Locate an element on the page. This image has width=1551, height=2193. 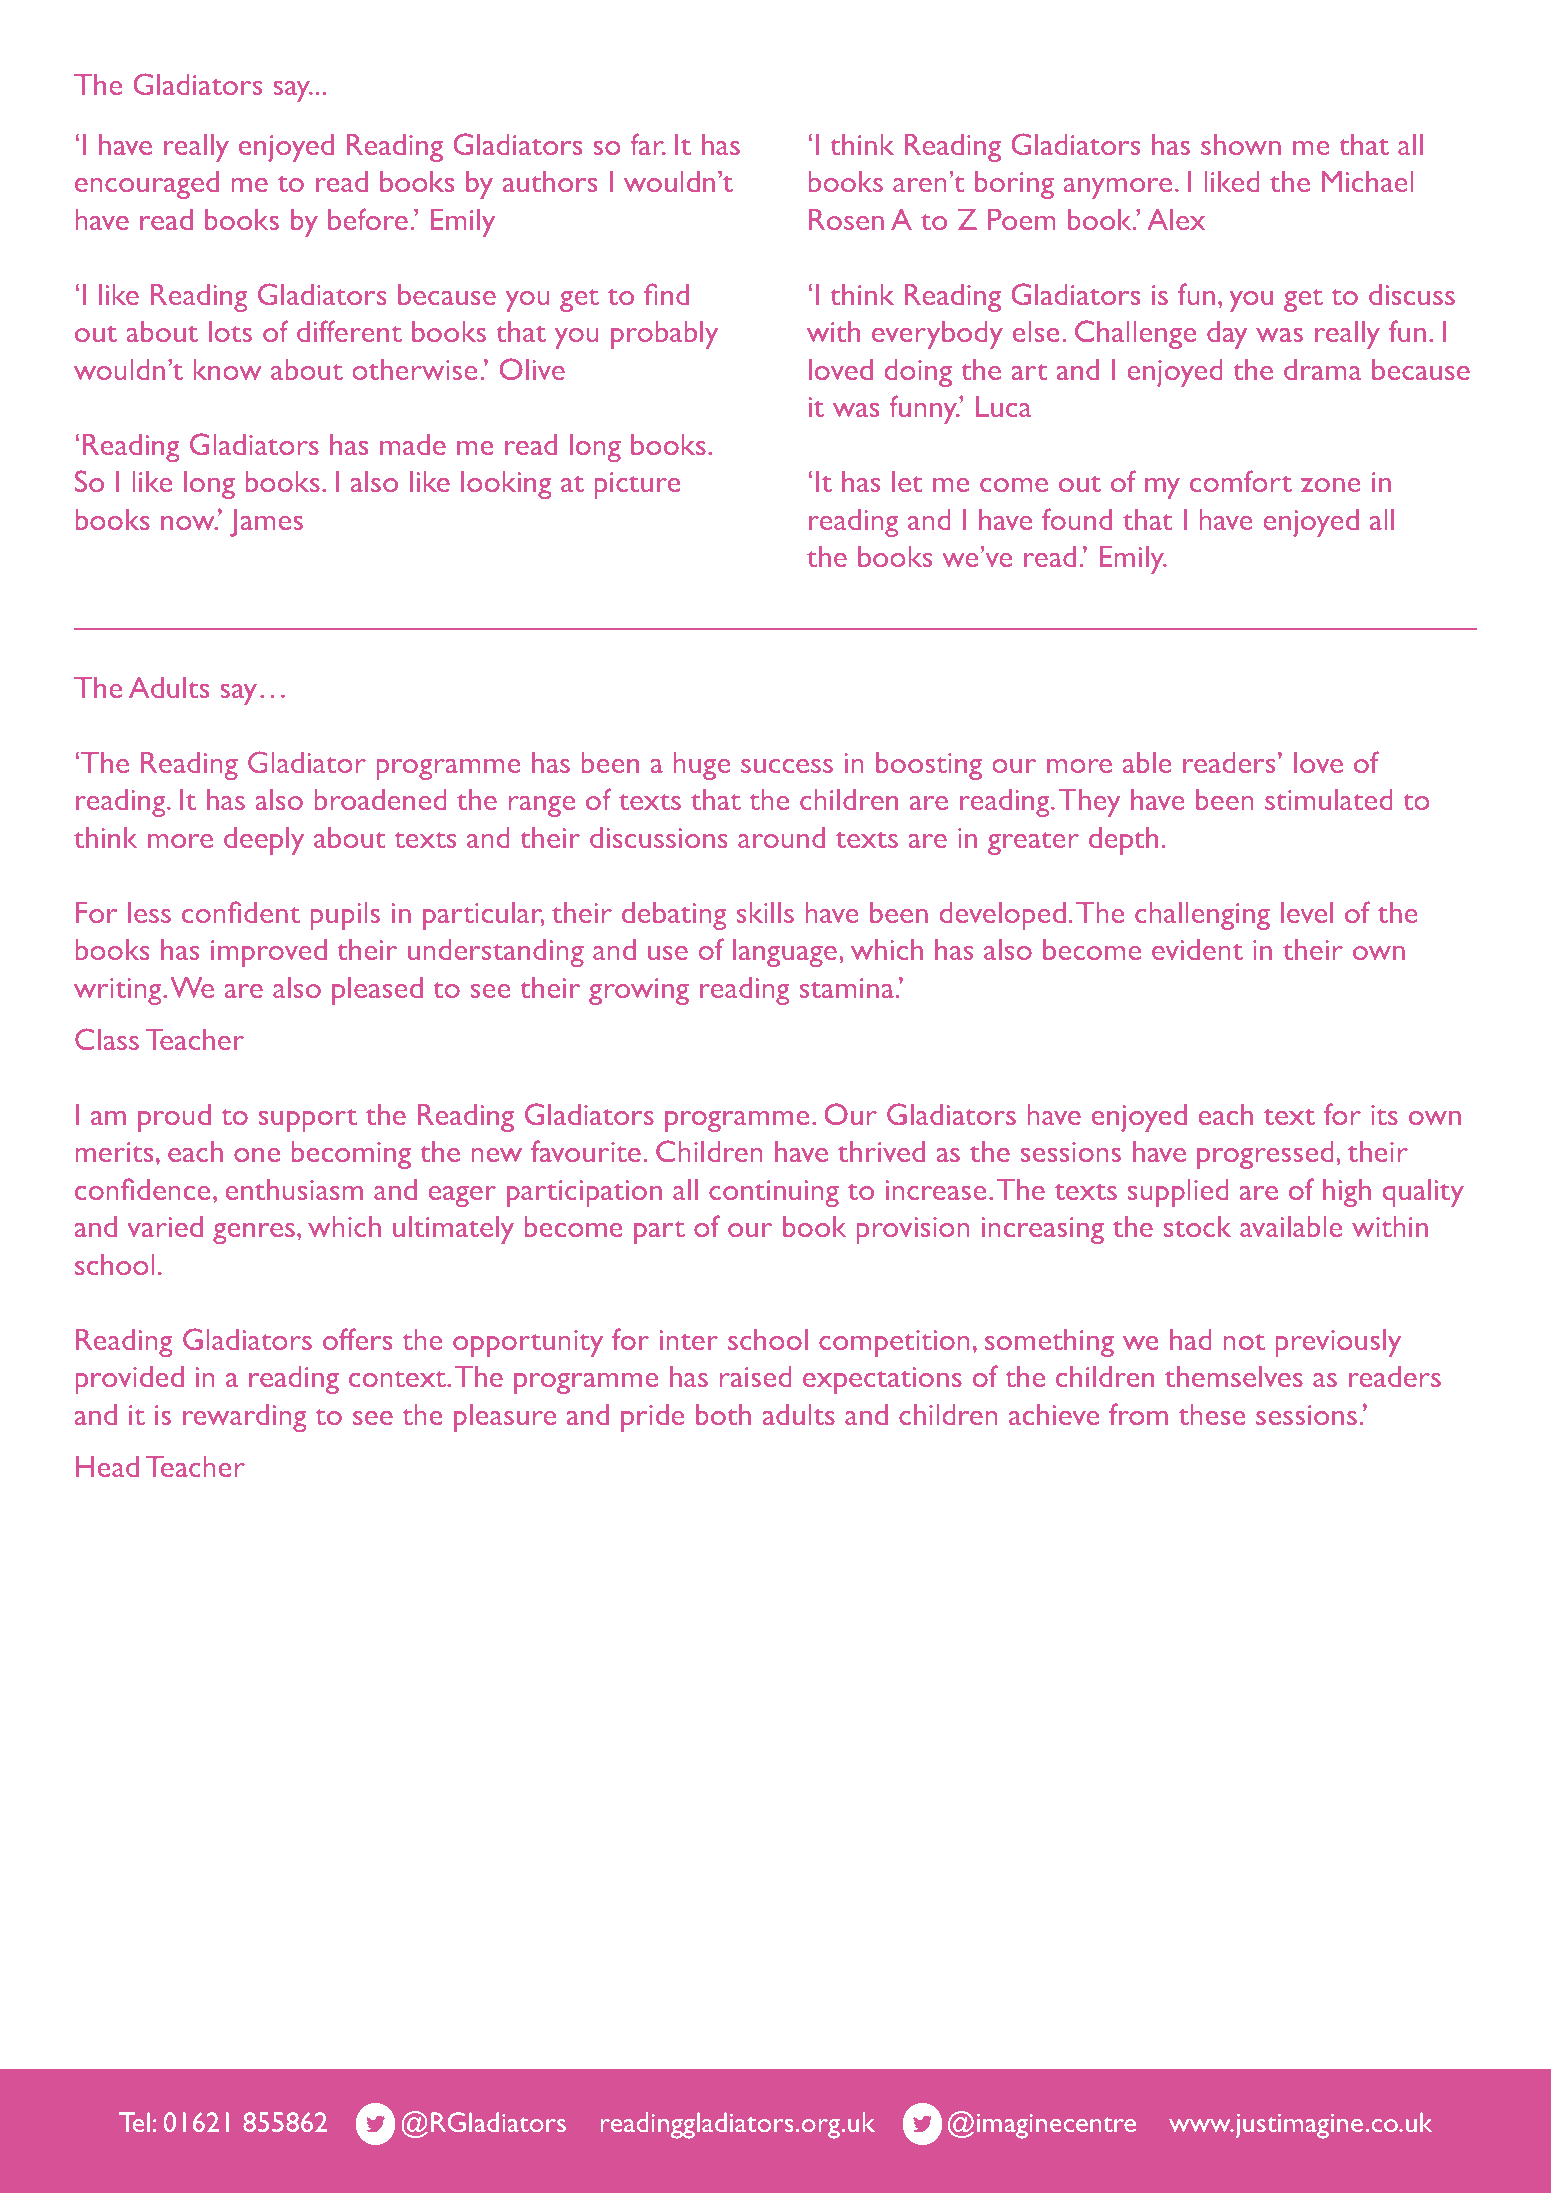
Rosen is located at coordinates (846, 219).
